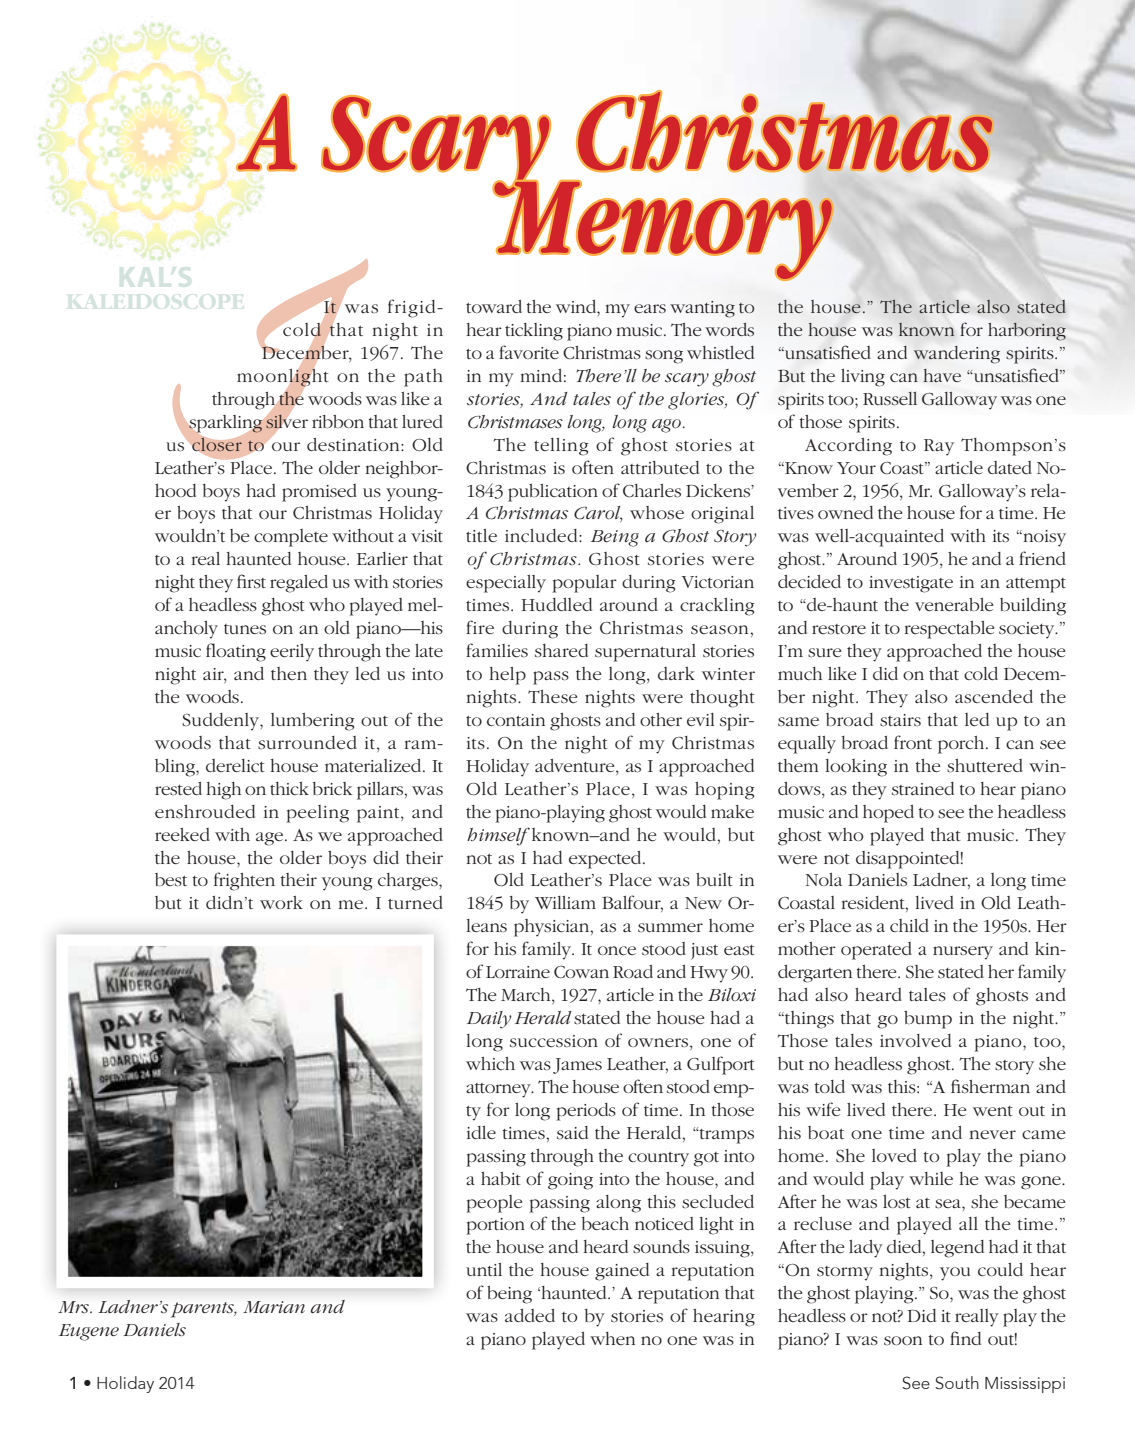  I want to click on Eugene, so click(89, 1332).
